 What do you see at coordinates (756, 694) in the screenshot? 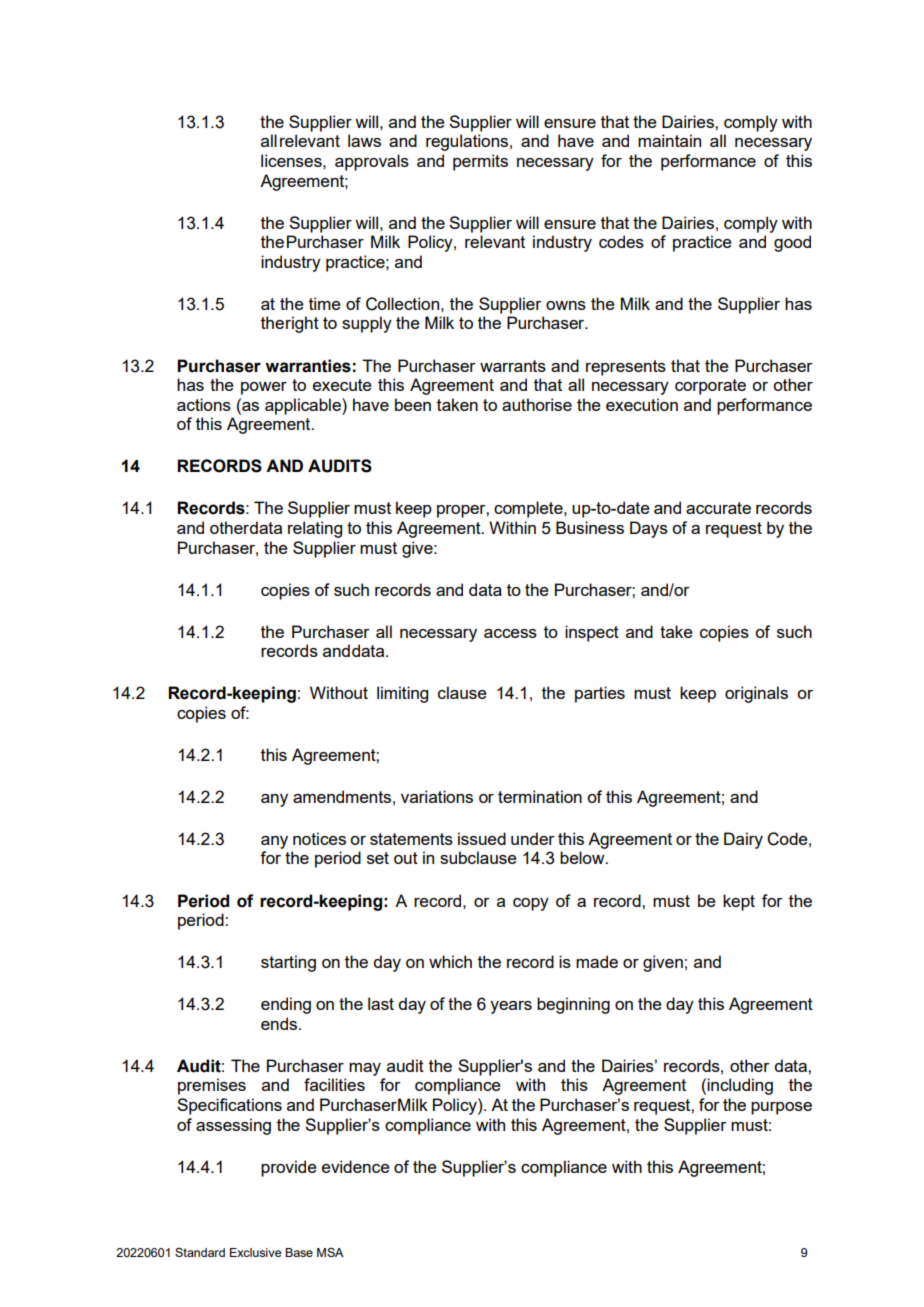
I see `originals` at bounding box center [756, 694].
